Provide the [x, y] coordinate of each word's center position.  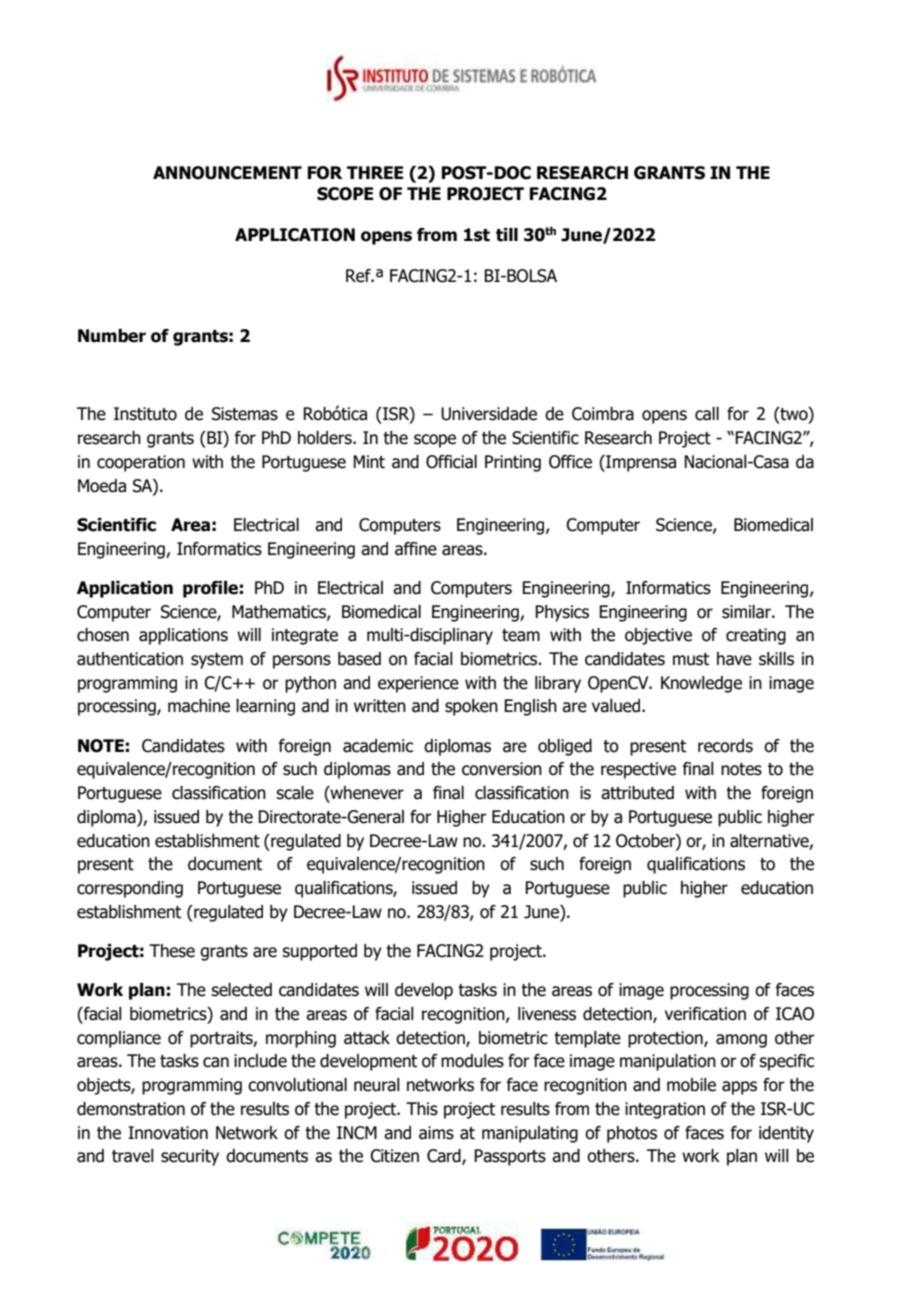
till [507, 235]
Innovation [168, 1133]
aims [436, 1133]
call [707, 414]
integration [665, 1110]
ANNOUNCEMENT [227, 173]
